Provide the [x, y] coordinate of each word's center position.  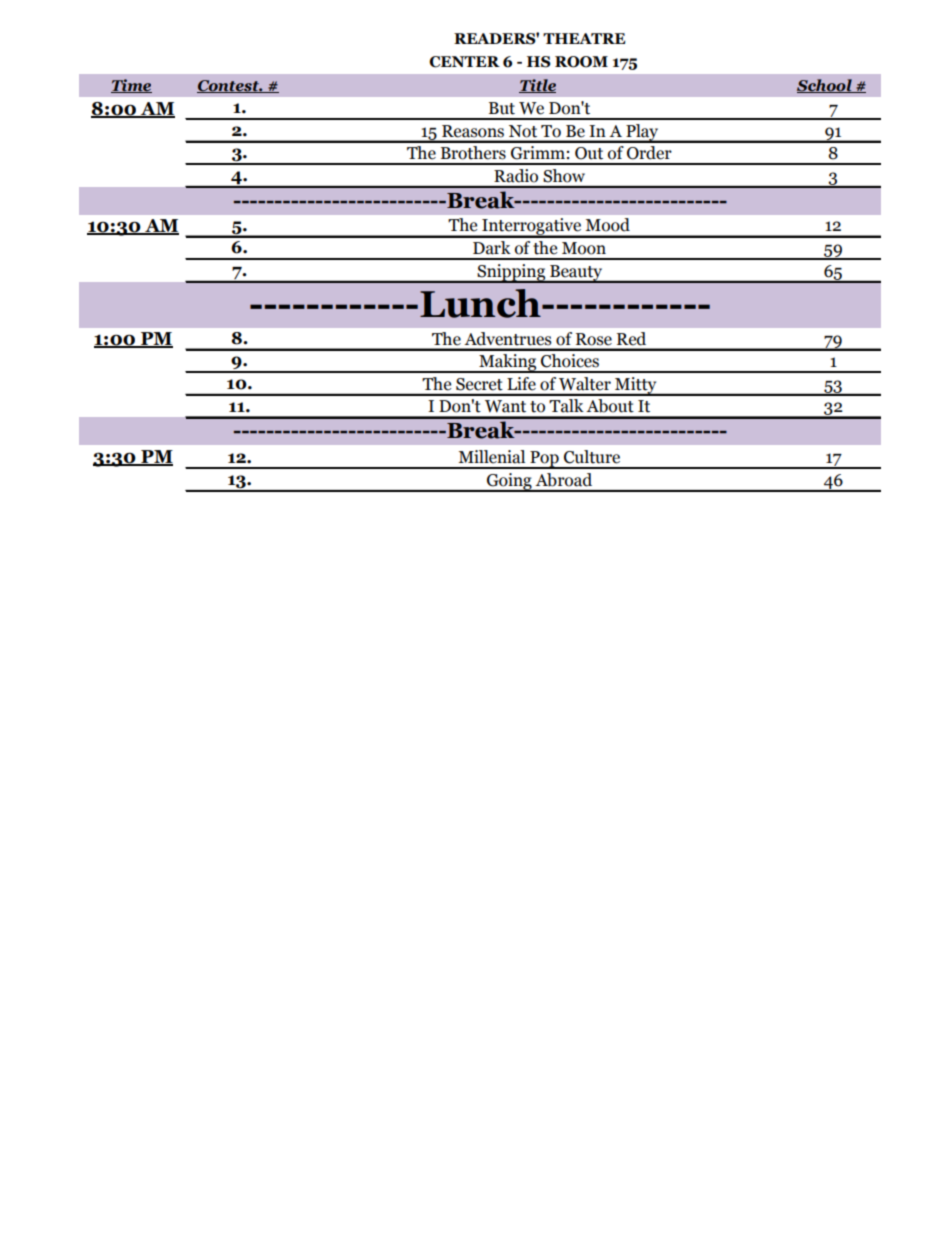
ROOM [581, 62]
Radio [516, 175]
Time [131, 86]
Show [564, 175]
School [825, 86]
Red [631, 338]
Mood [608, 224]
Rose [594, 339]
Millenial [491, 457]
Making [508, 363]
